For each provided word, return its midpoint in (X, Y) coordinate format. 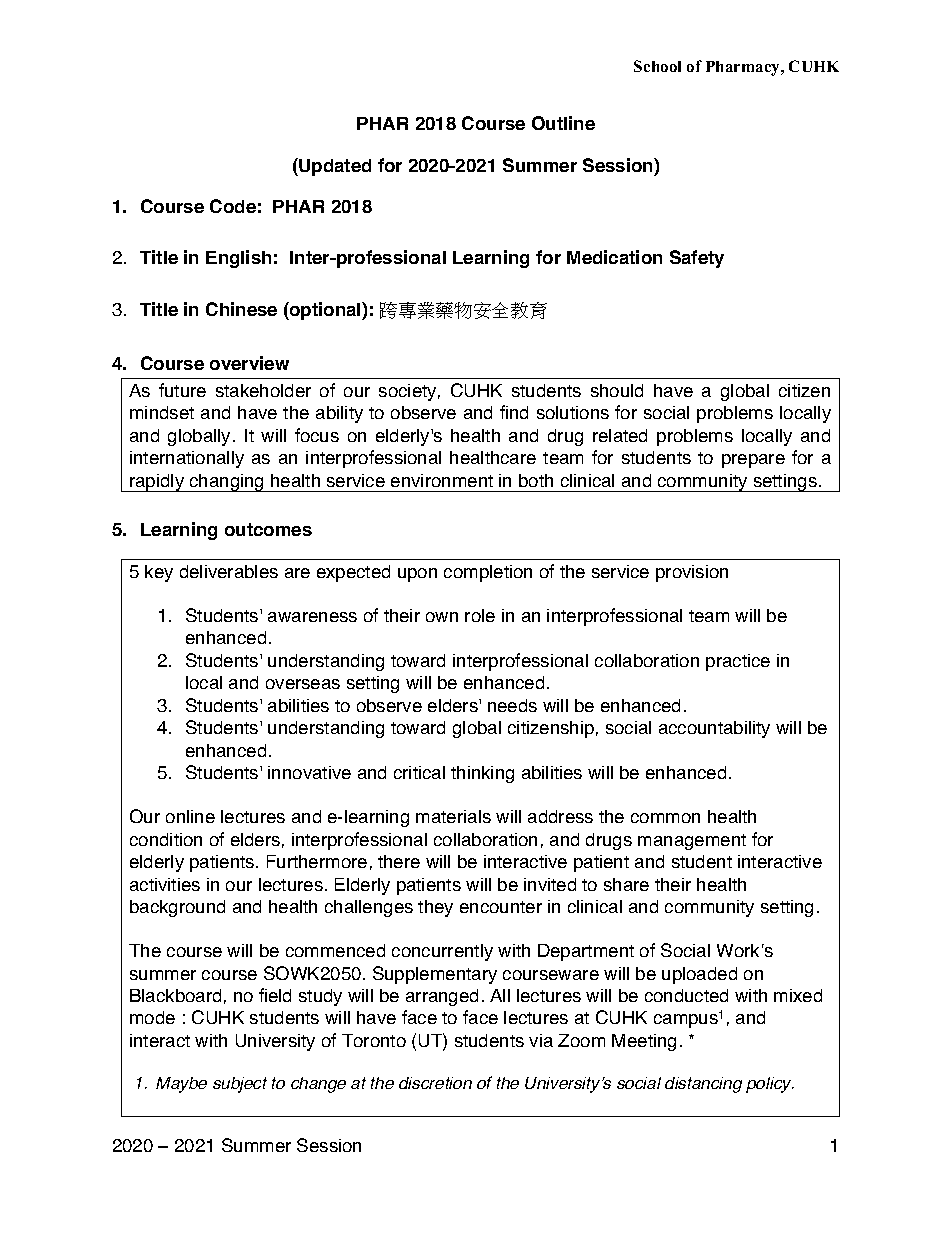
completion (488, 573)
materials (453, 816)
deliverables (229, 571)
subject (240, 1085)
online (190, 816)
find (514, 412)
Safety (697, 259)
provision (692, 573)
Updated (334, 167)
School (657, 66)
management (692, 842)
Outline (563, 123)
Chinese (241, 309)
